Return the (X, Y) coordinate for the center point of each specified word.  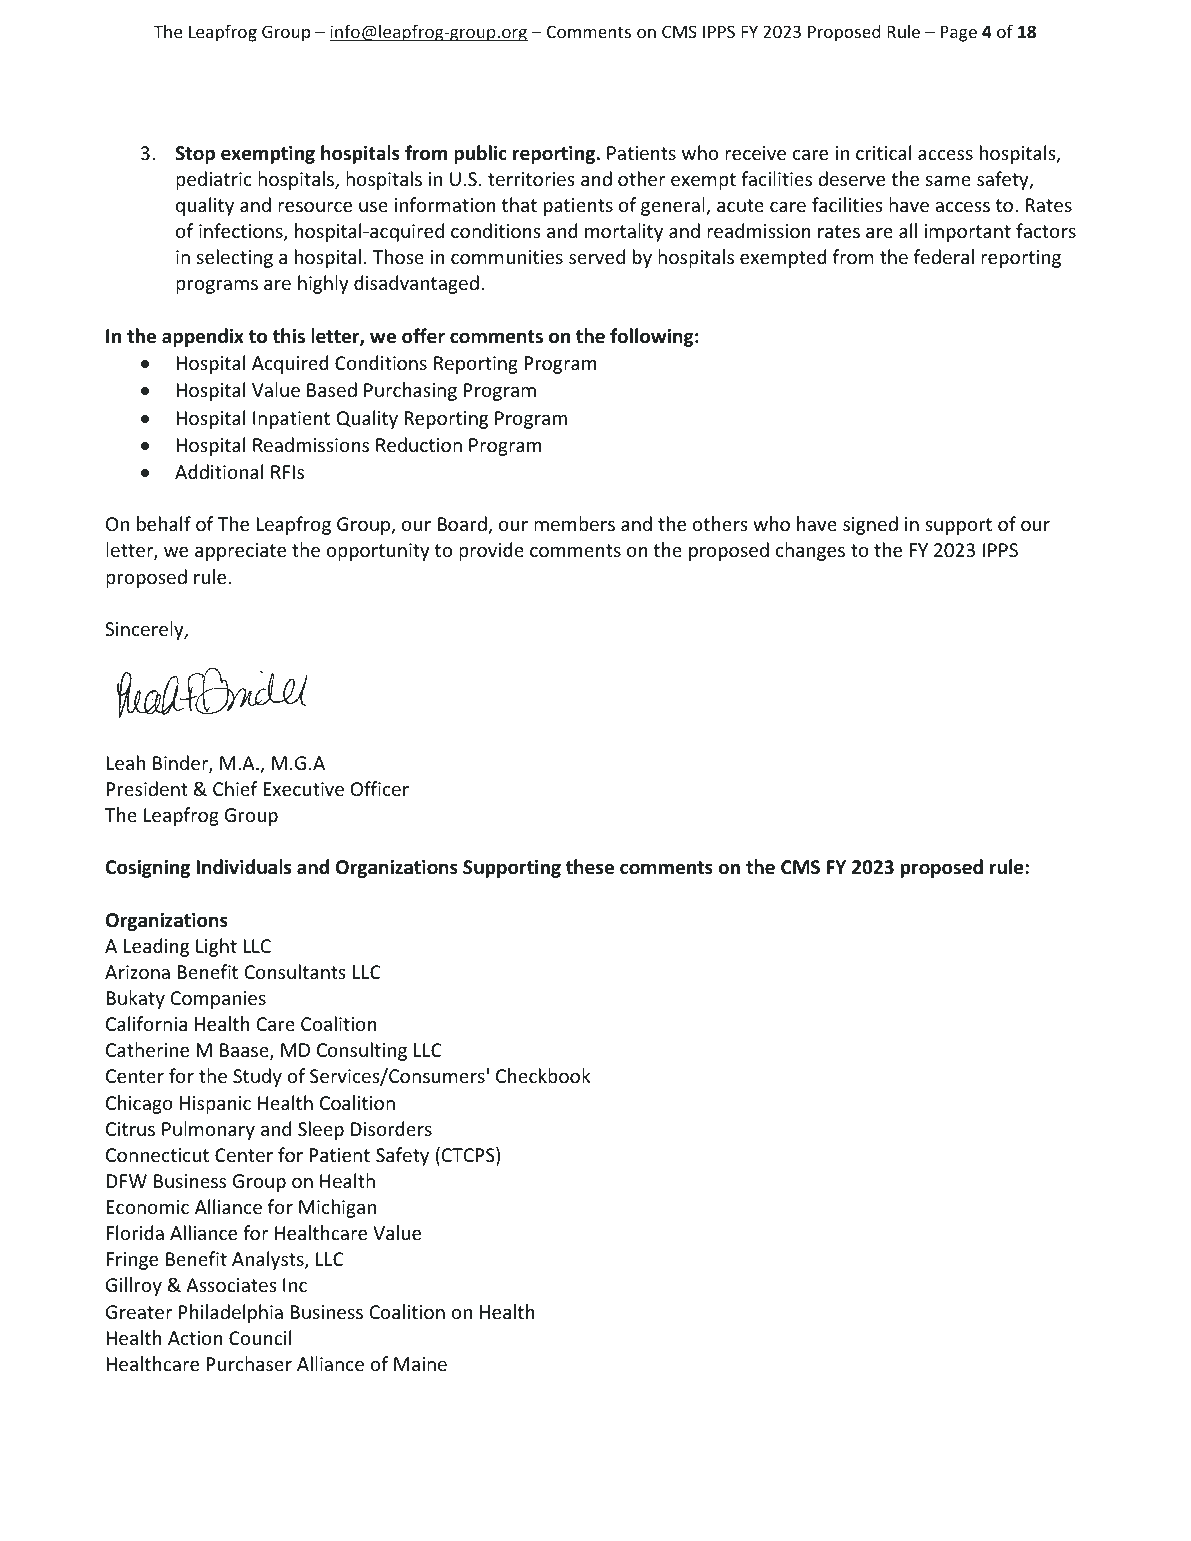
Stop (195, 155)
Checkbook (543, 1075)
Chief (235, 788)
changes (810, 551)
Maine (420, 1364)
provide (491, 551)
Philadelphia (231, 1313)
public (480, 154)
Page (959, 33)
